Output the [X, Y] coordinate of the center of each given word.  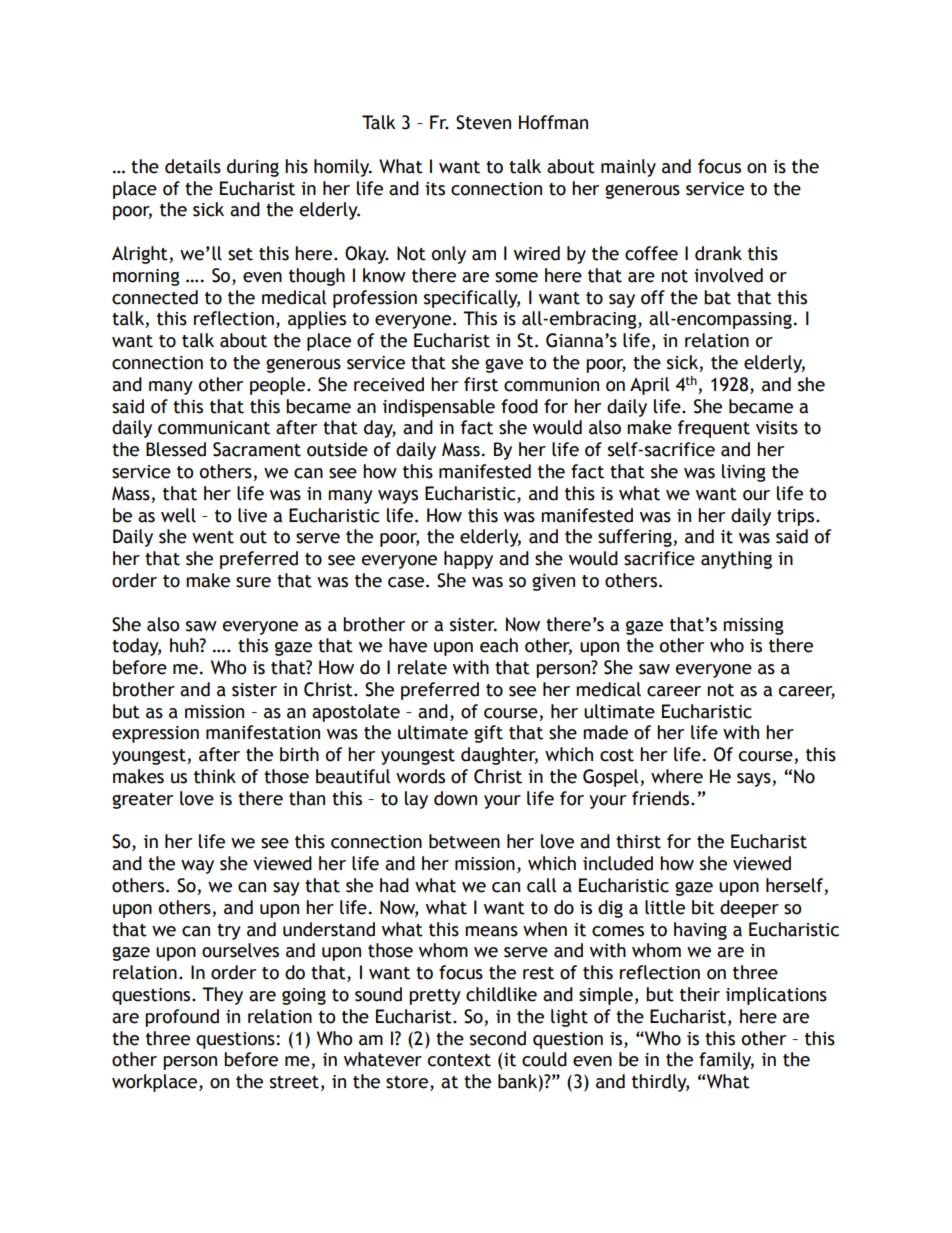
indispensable [439, 408]
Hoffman [553, 122]
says [755, 780]
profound [182, 1018]
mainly [628, 168]
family [726, 1061]
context [459, 1060]
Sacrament [257, 449]
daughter [499, 756]
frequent [714, 429]
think [215, 776]
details [193, 166]
